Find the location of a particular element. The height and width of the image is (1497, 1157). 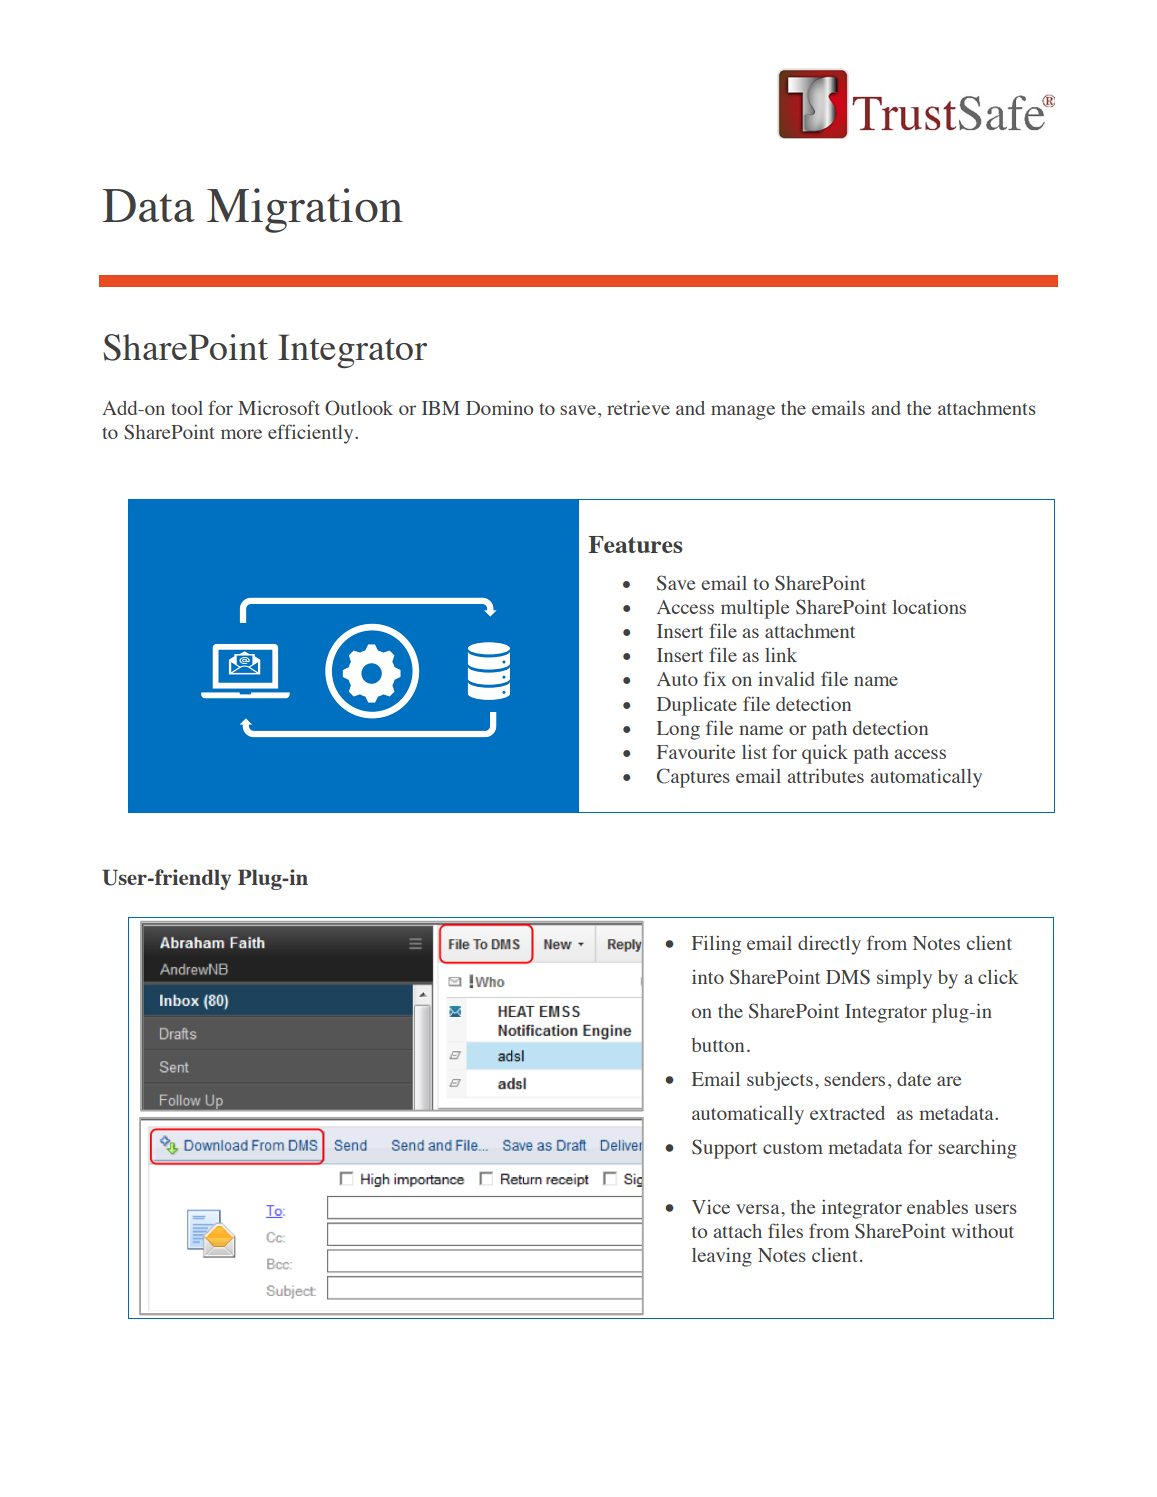

retrieve is located at coordinates (638, 407).
